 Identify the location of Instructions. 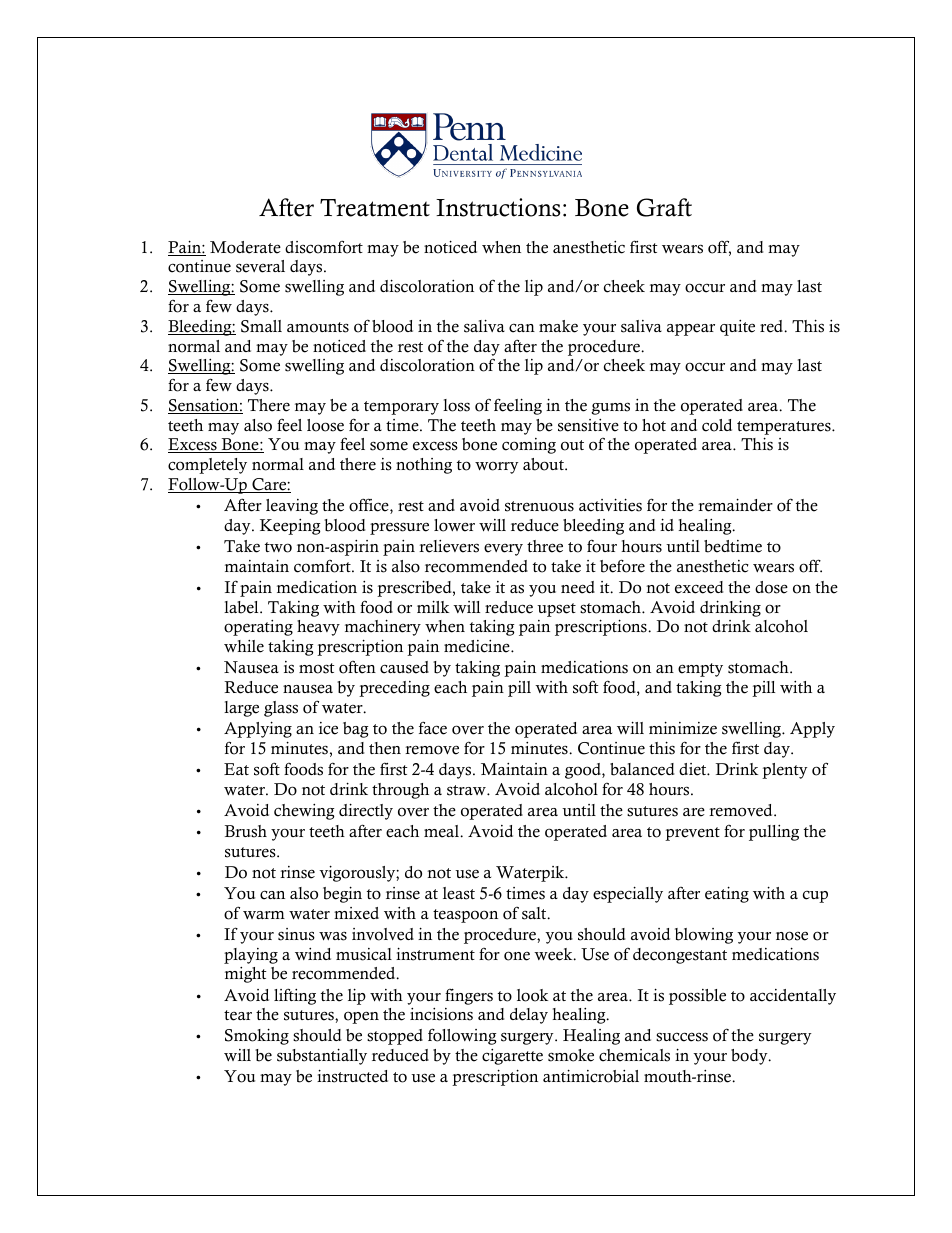
(498, 207).
